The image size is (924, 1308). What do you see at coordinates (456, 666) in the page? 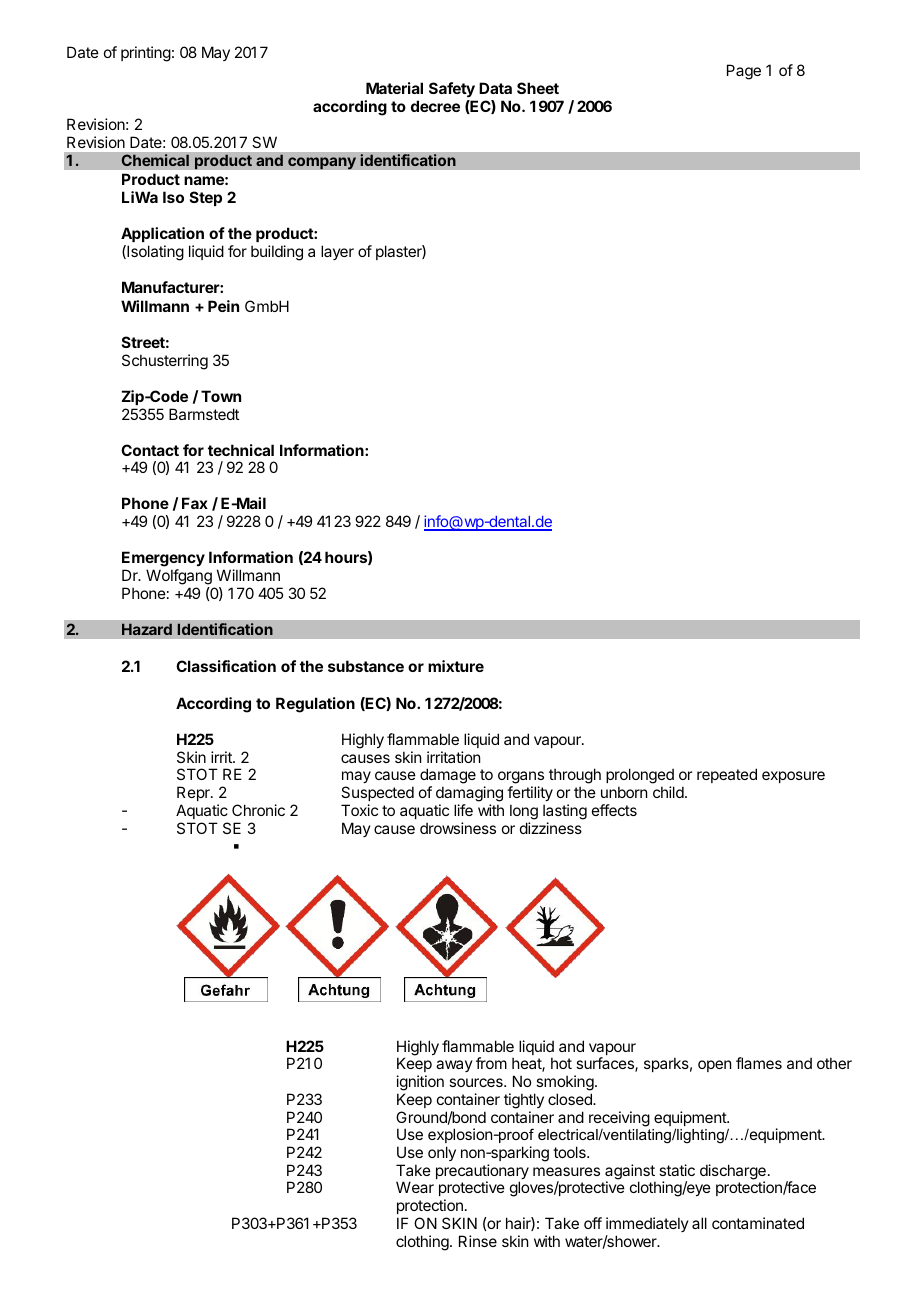
I see `mixture` at bounding box center [456, 666].
